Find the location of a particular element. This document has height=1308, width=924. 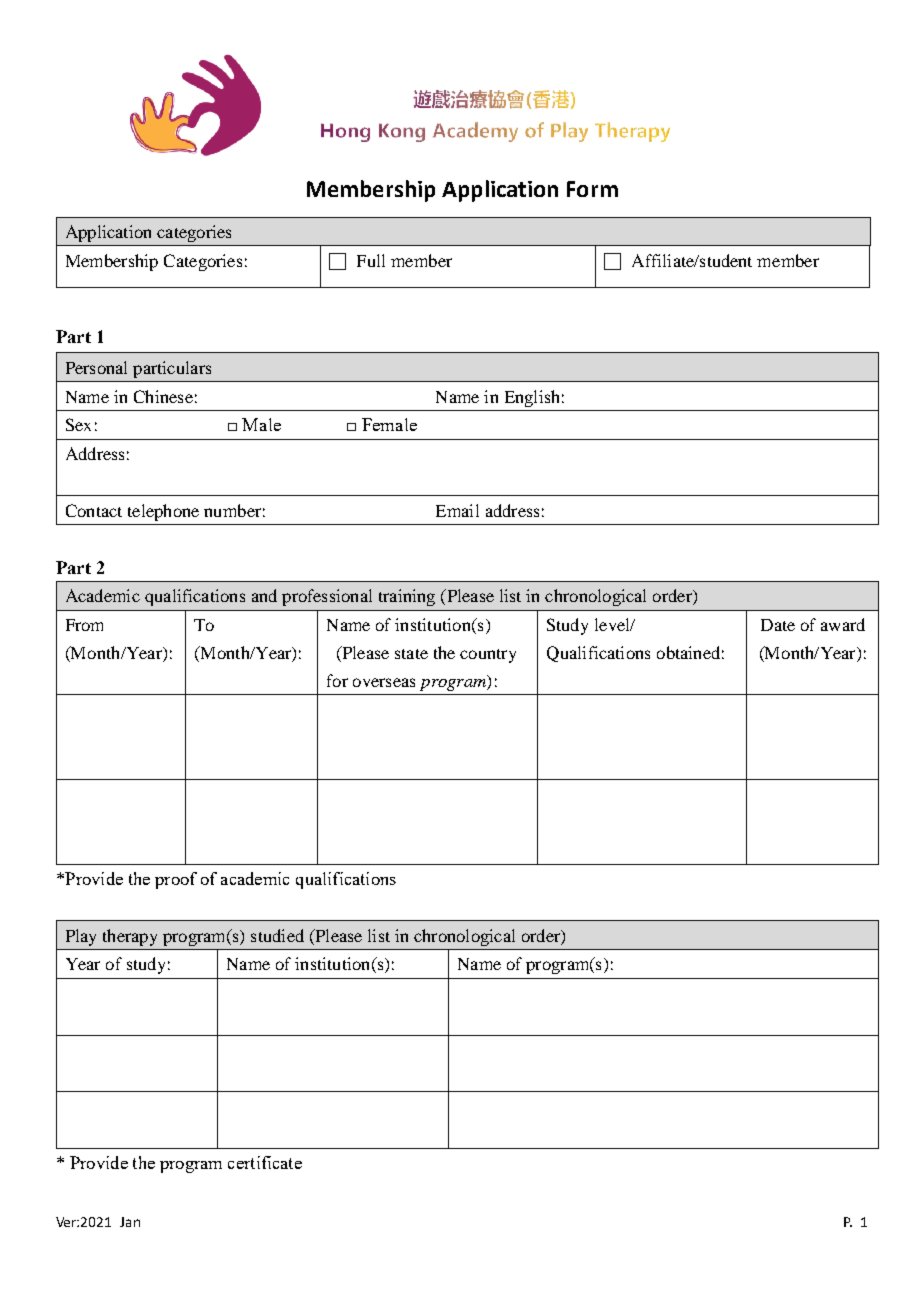

Email is located at coordinates (457, 510).
